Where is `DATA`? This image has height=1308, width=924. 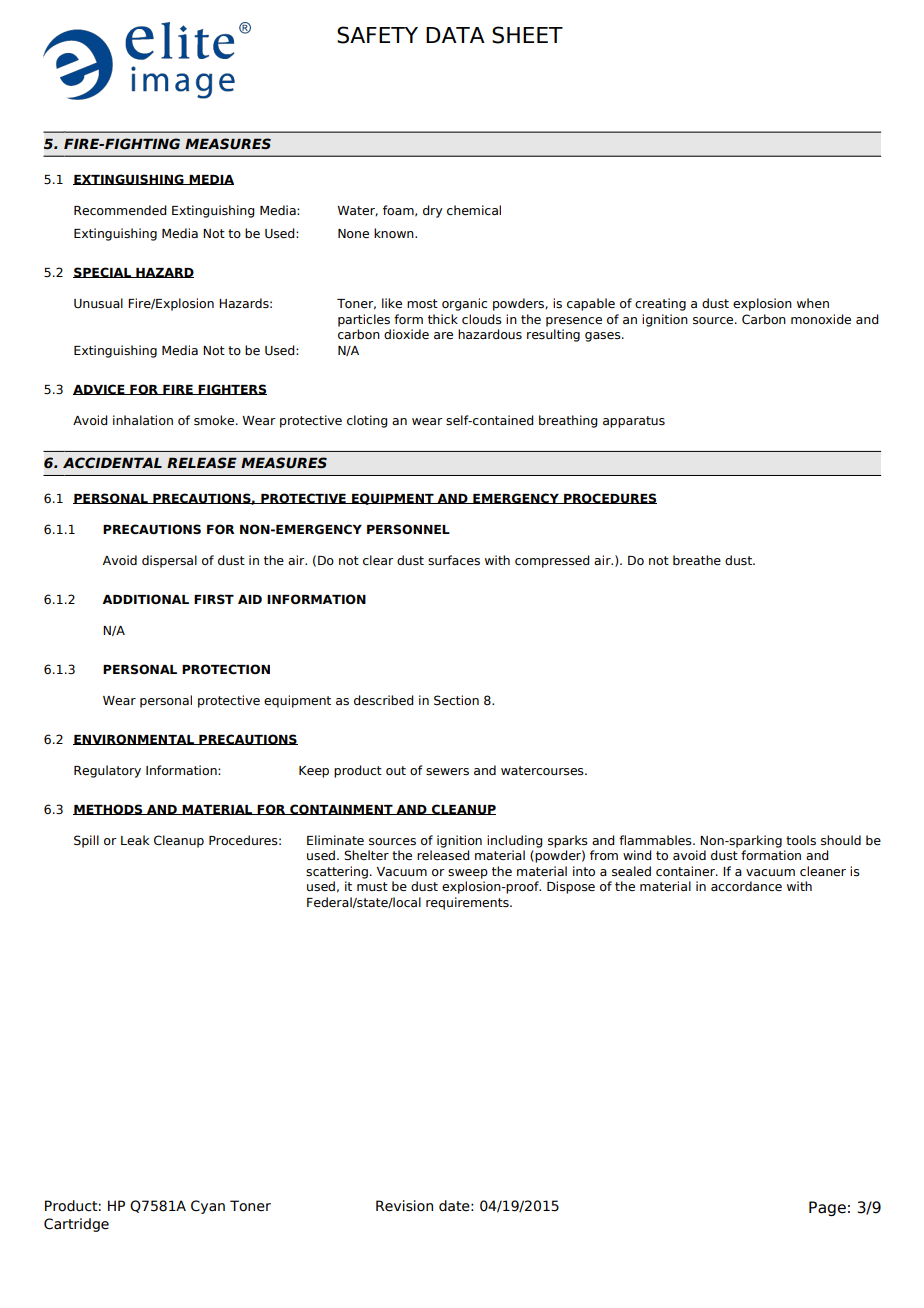 DATA is located at coordinates (455, 35).
